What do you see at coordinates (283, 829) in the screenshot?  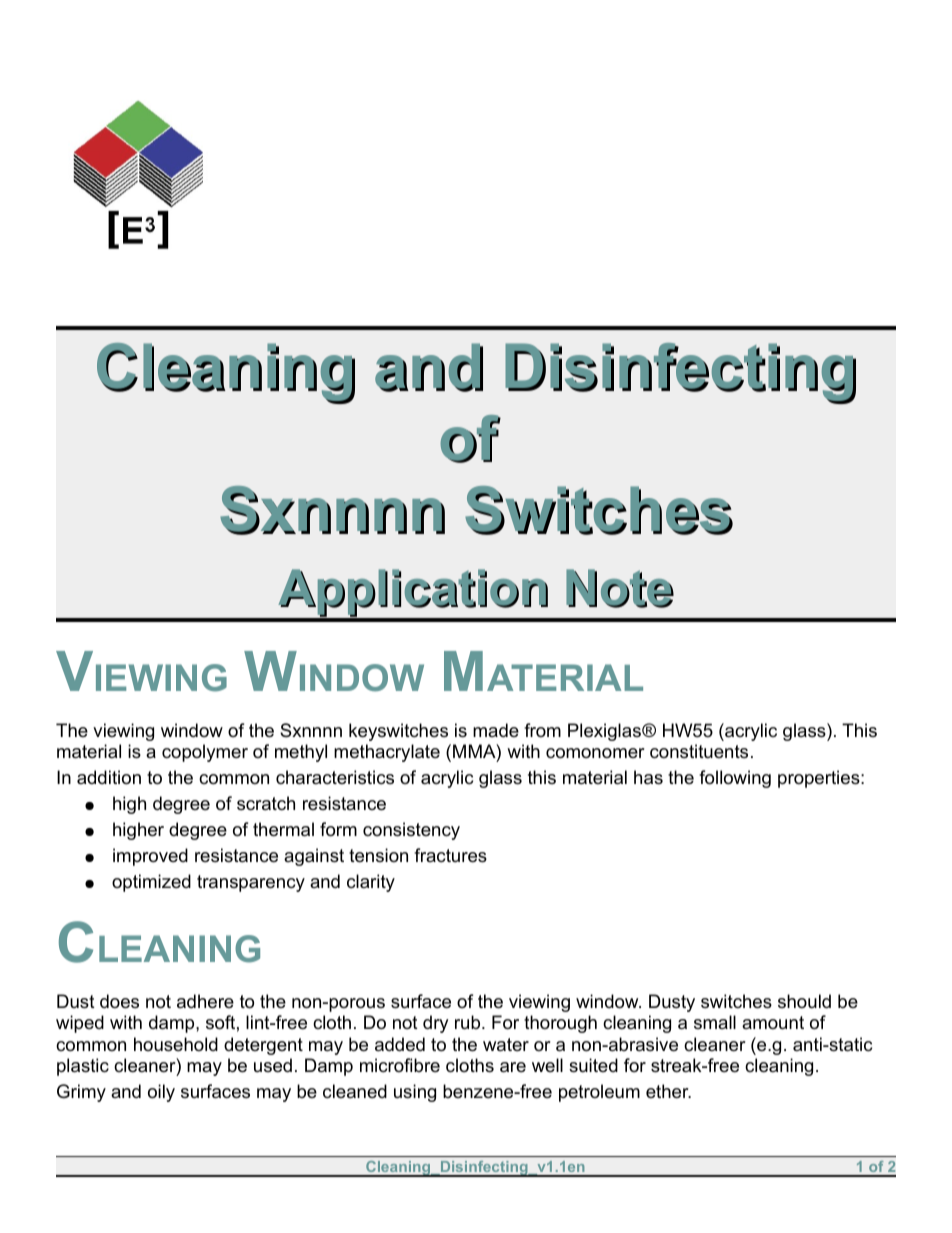 I see `thermal` at bounding box center [283, 829].
